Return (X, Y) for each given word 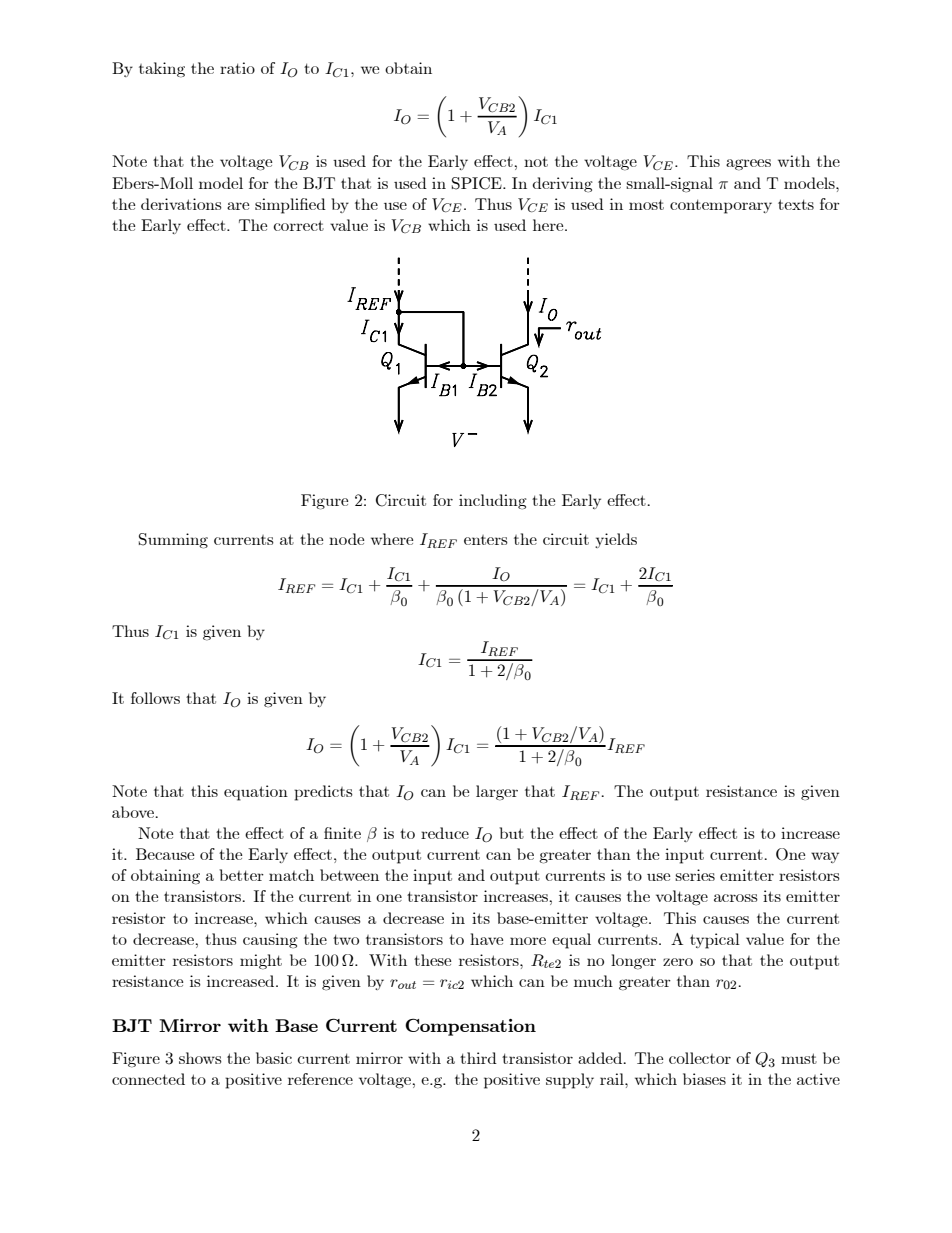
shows (200, 1058)
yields (616, 540)
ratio (237, 68)
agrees (748, 165)
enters (486, 540)
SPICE (478, 183)
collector (700, 1058)
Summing (173, 541)
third (478, 1058)
